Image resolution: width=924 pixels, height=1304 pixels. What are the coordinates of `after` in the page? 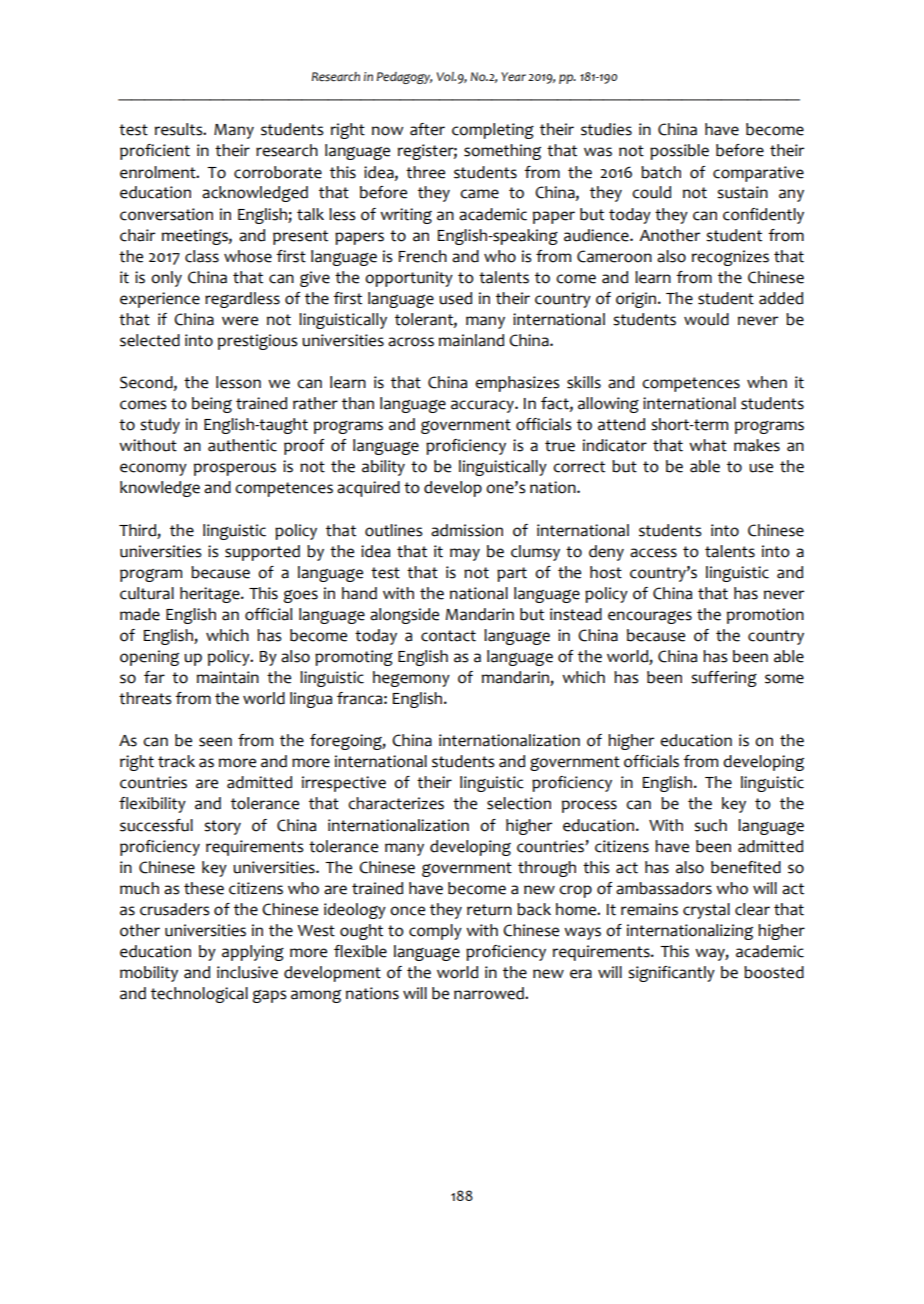 It's located at (427, 129).
